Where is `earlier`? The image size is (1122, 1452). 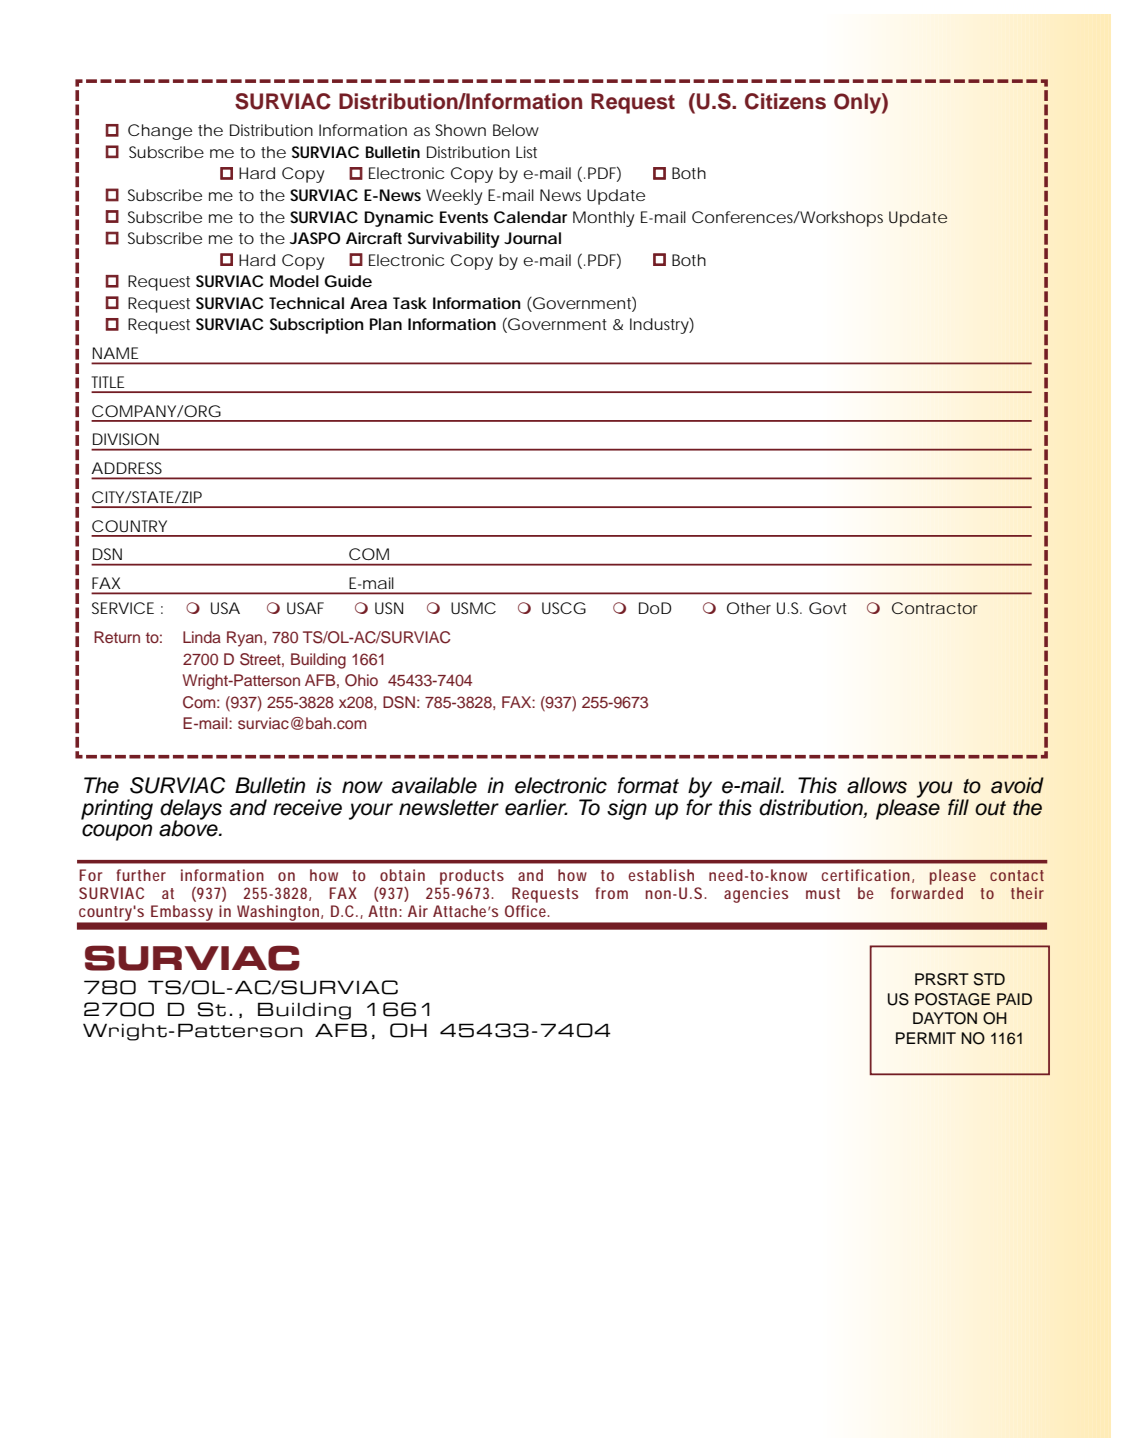 earlier is located at coordinates (536, 807).
